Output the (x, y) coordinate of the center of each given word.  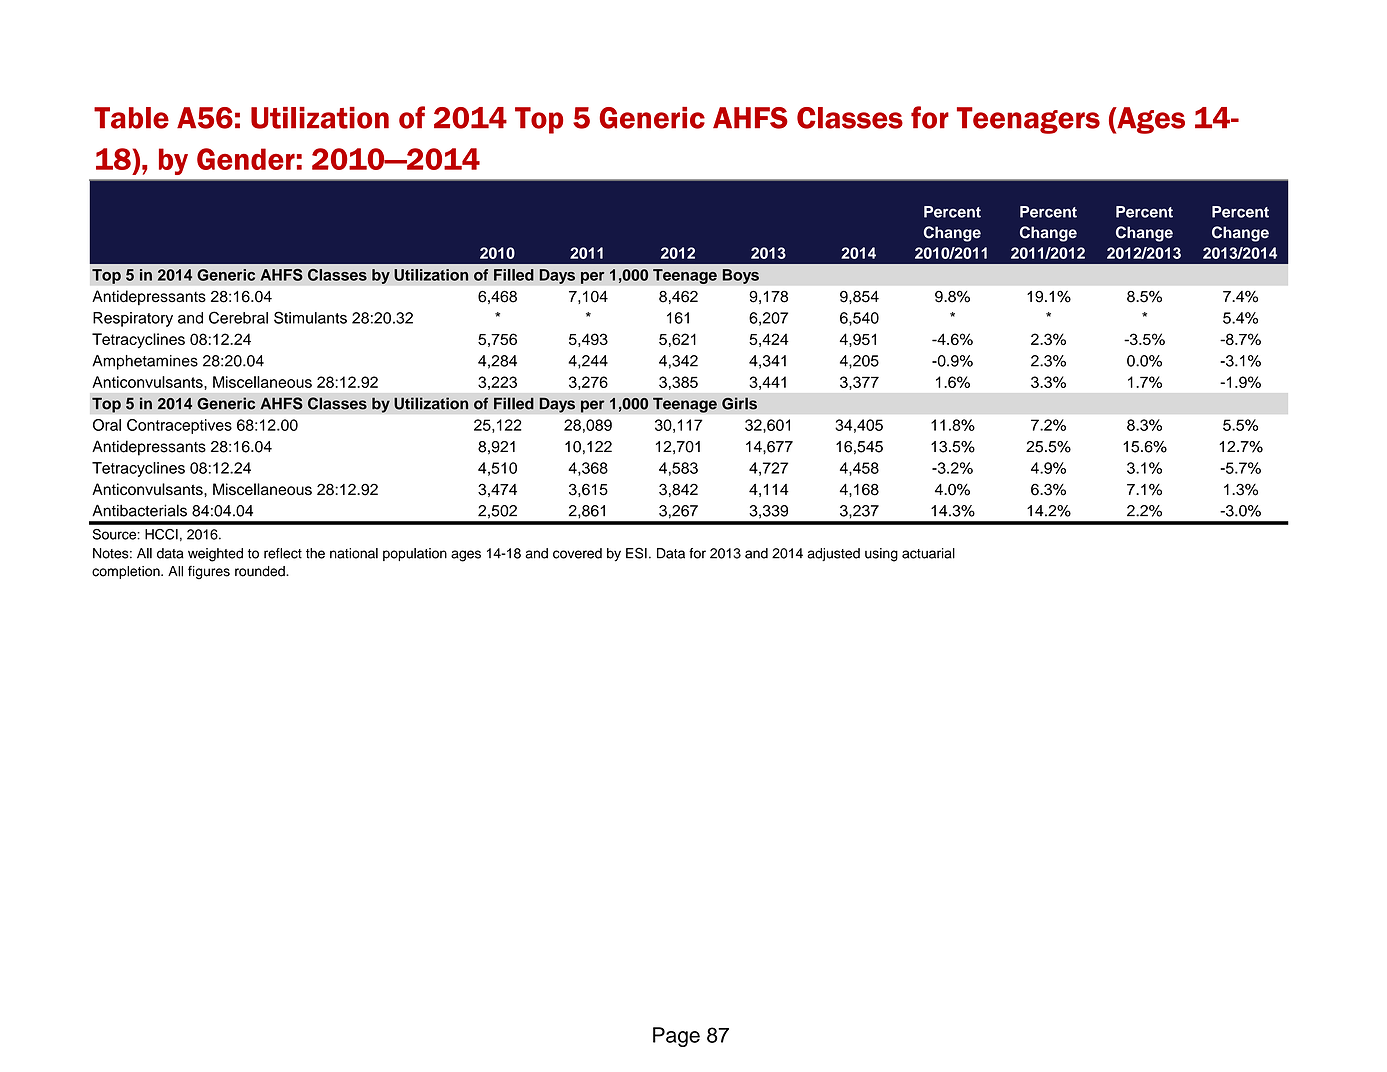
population (415, 554)
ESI (636, 553)
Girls (739, 403)
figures (209, 573)
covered (577, 553)
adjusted (833, 554)
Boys (740, 276)
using (881, 555)
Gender (246, 159)
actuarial (928, 553)
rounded (261, 571)
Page (676, 1037)
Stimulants (310, 317)
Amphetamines (145, 362)
